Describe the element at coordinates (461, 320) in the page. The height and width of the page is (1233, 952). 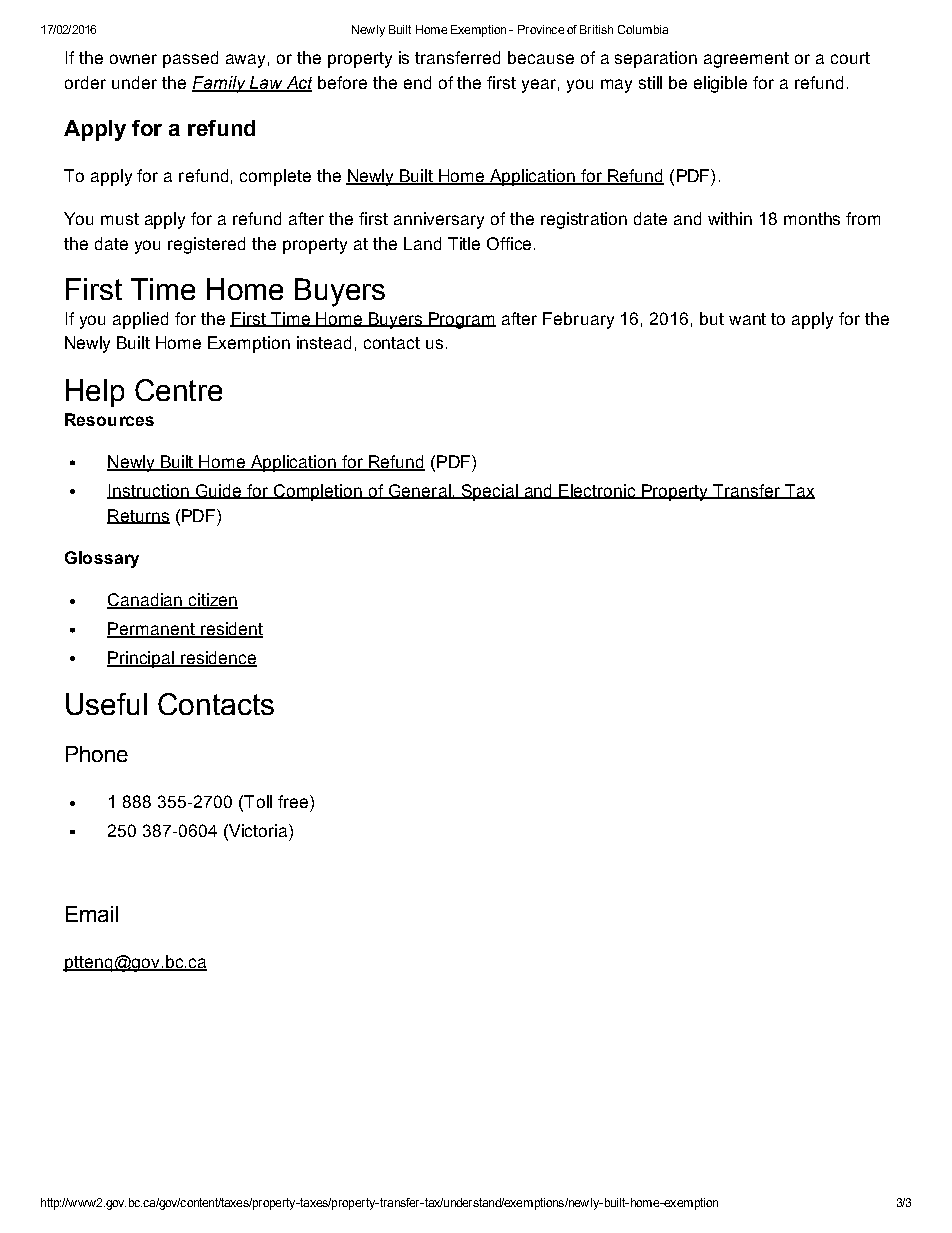
I see `Program` at that location.
